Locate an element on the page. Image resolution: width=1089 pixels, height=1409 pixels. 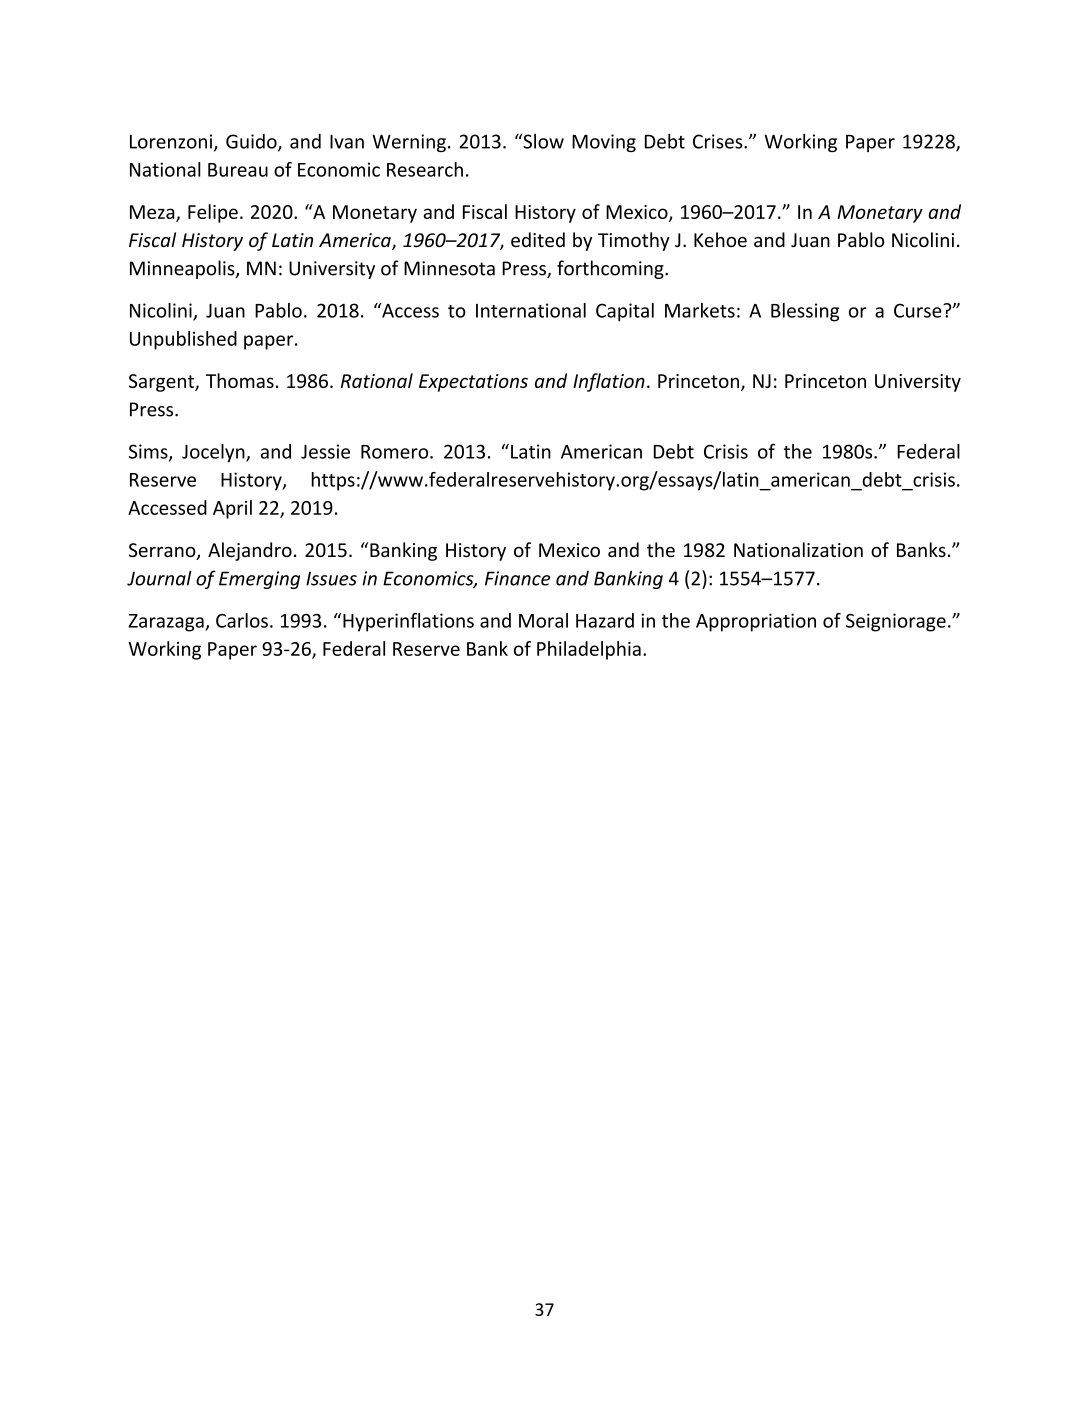
Moral is located at coordinates (543, 620).
